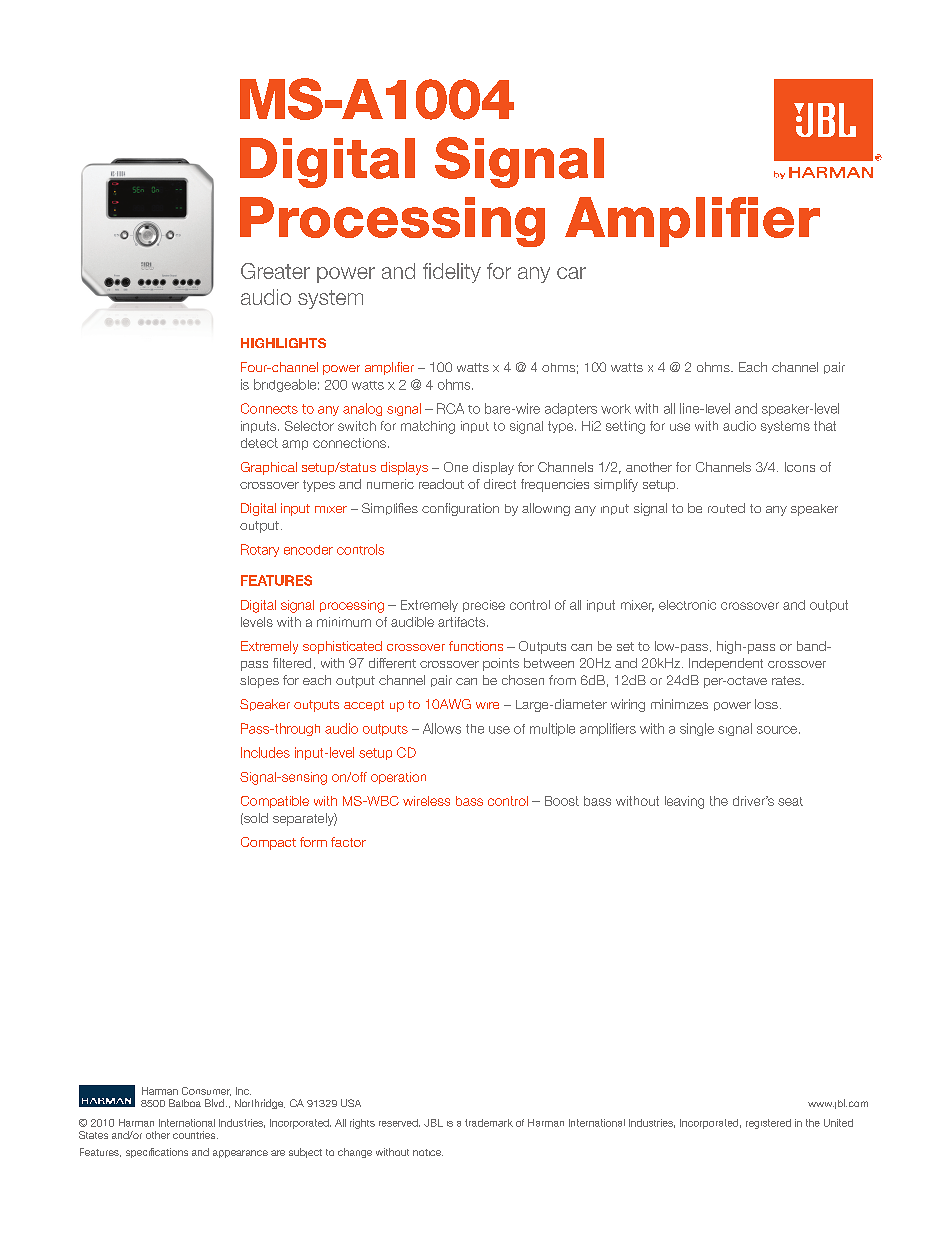  Describe the element at coordinates (452, 273) in the image. I see `fidelity` at that location.
